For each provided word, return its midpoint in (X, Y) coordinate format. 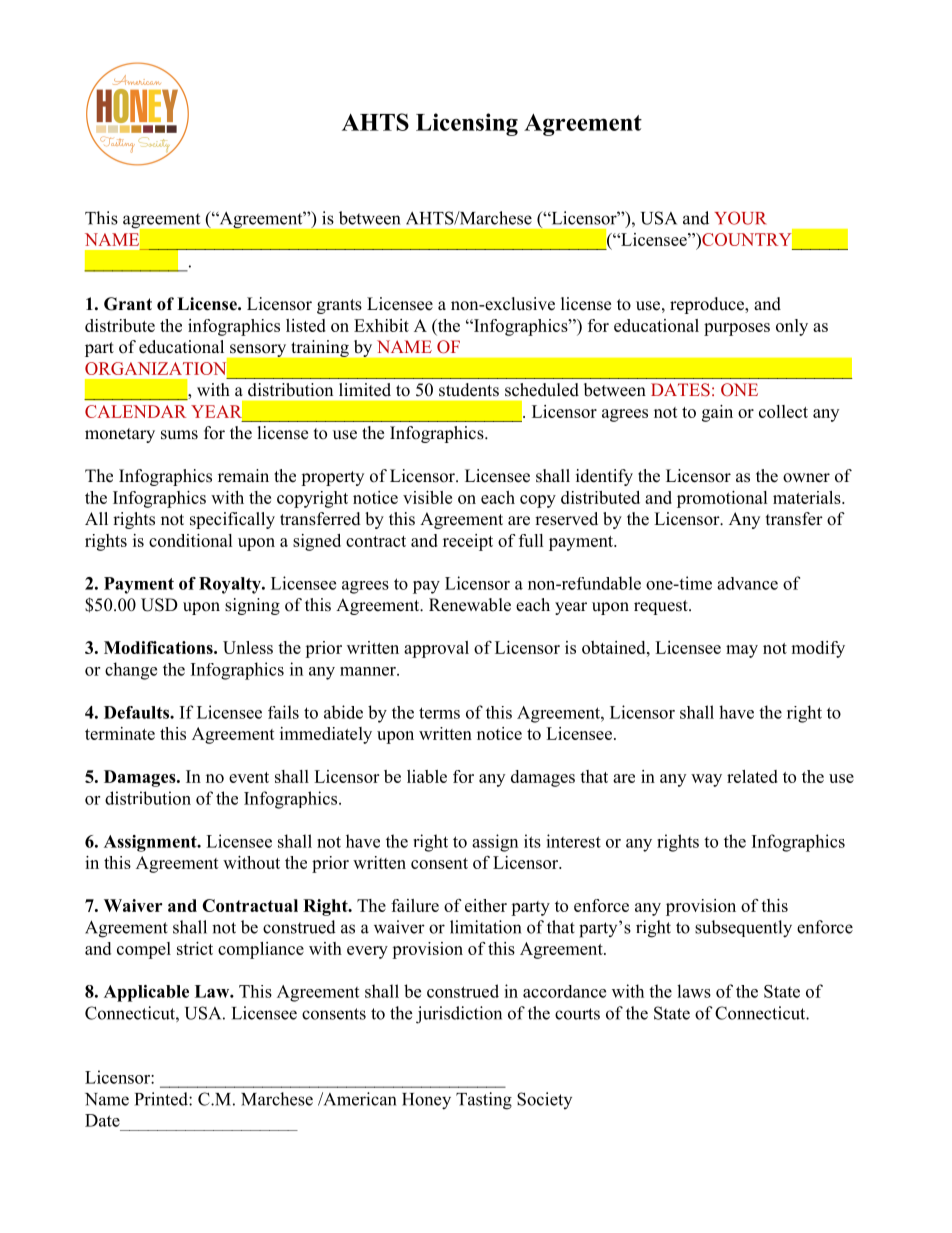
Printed (162, 1099)
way (706, 780)
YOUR (740, 218)
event (249, 777)
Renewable (470, 605)
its (532, 841)
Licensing (467, 124)
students (469, 390)
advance (747, 583)
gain (717, 413)
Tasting (484, 1101)
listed (306, 325)
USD (159, 605)
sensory (258, 350)
